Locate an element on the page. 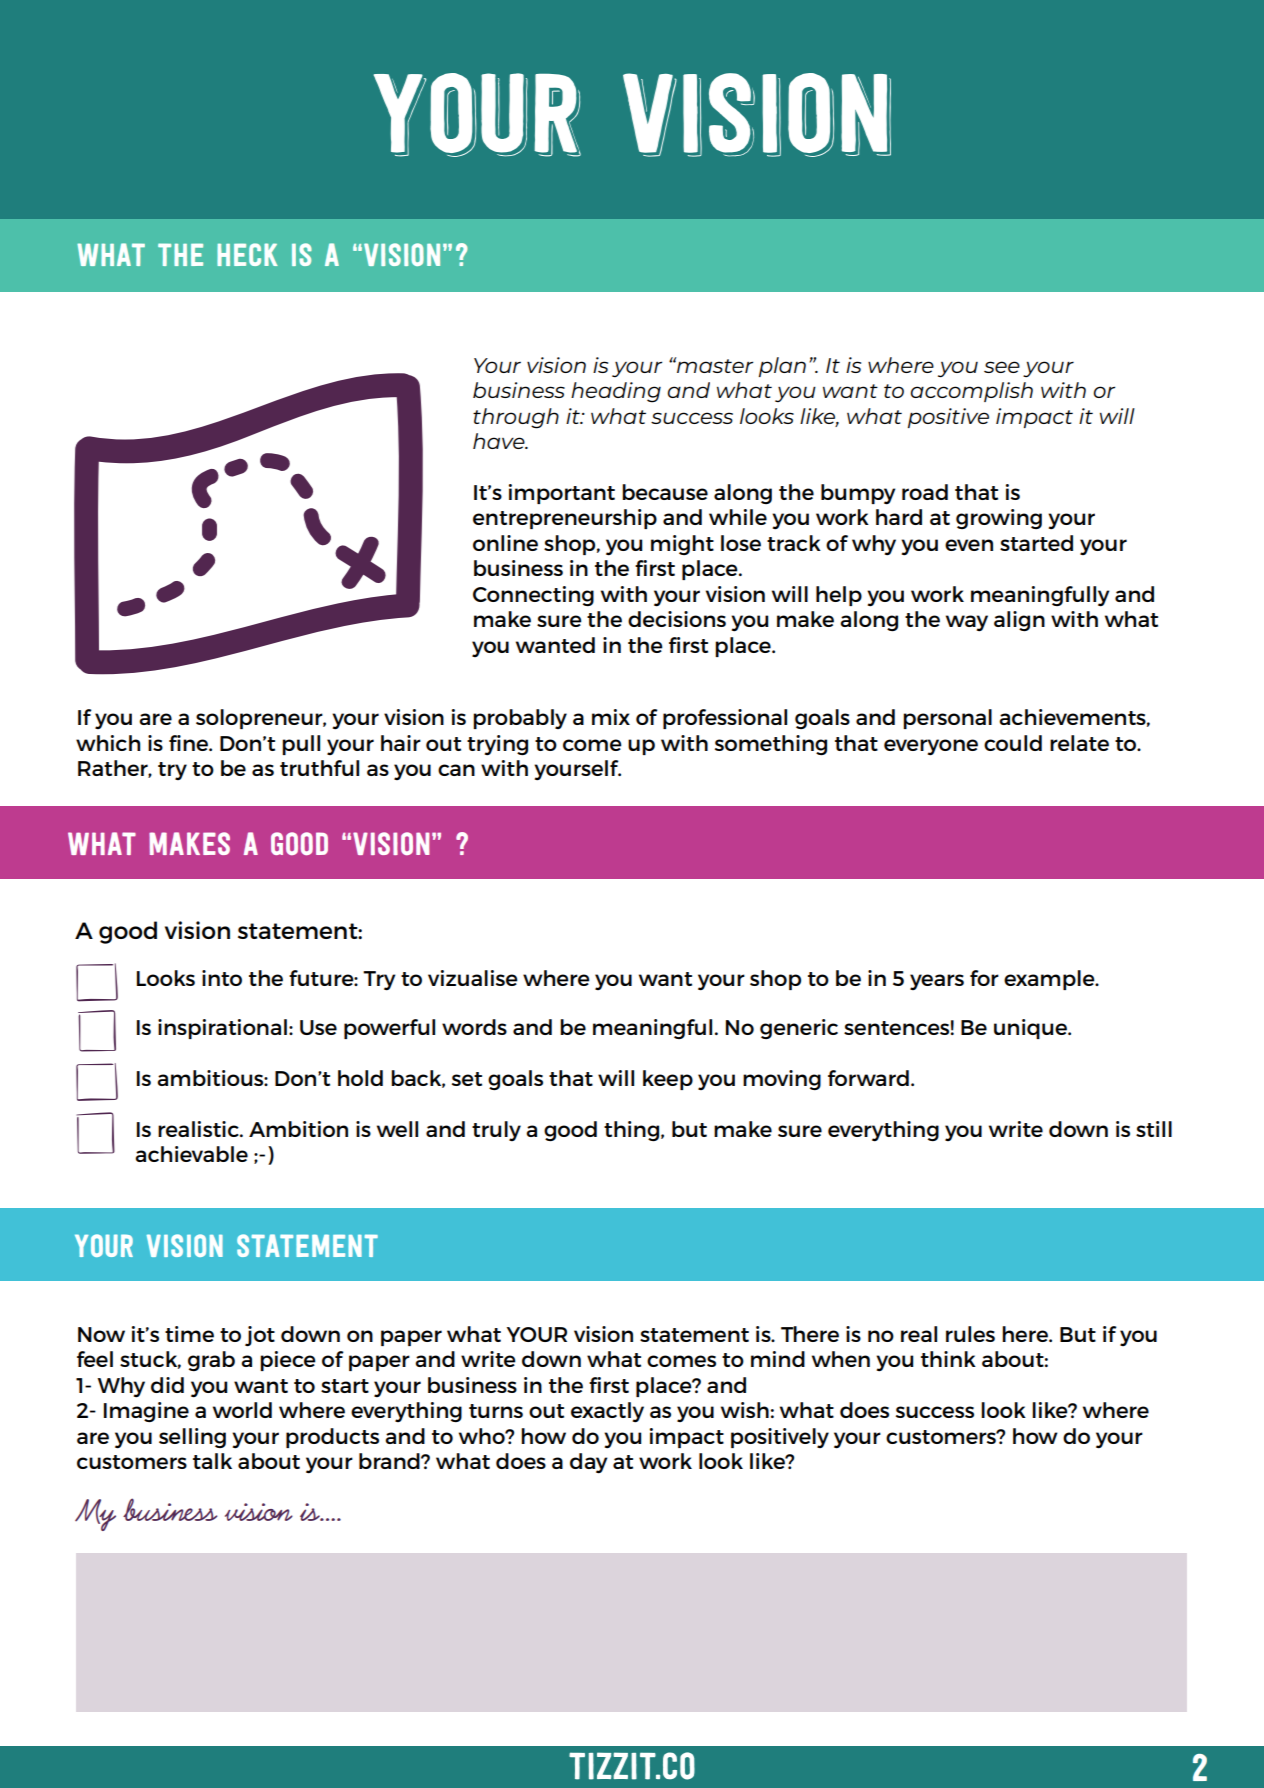 The width and height of the page is (1264, 1788). see is located at coordinates (1002, 367).
